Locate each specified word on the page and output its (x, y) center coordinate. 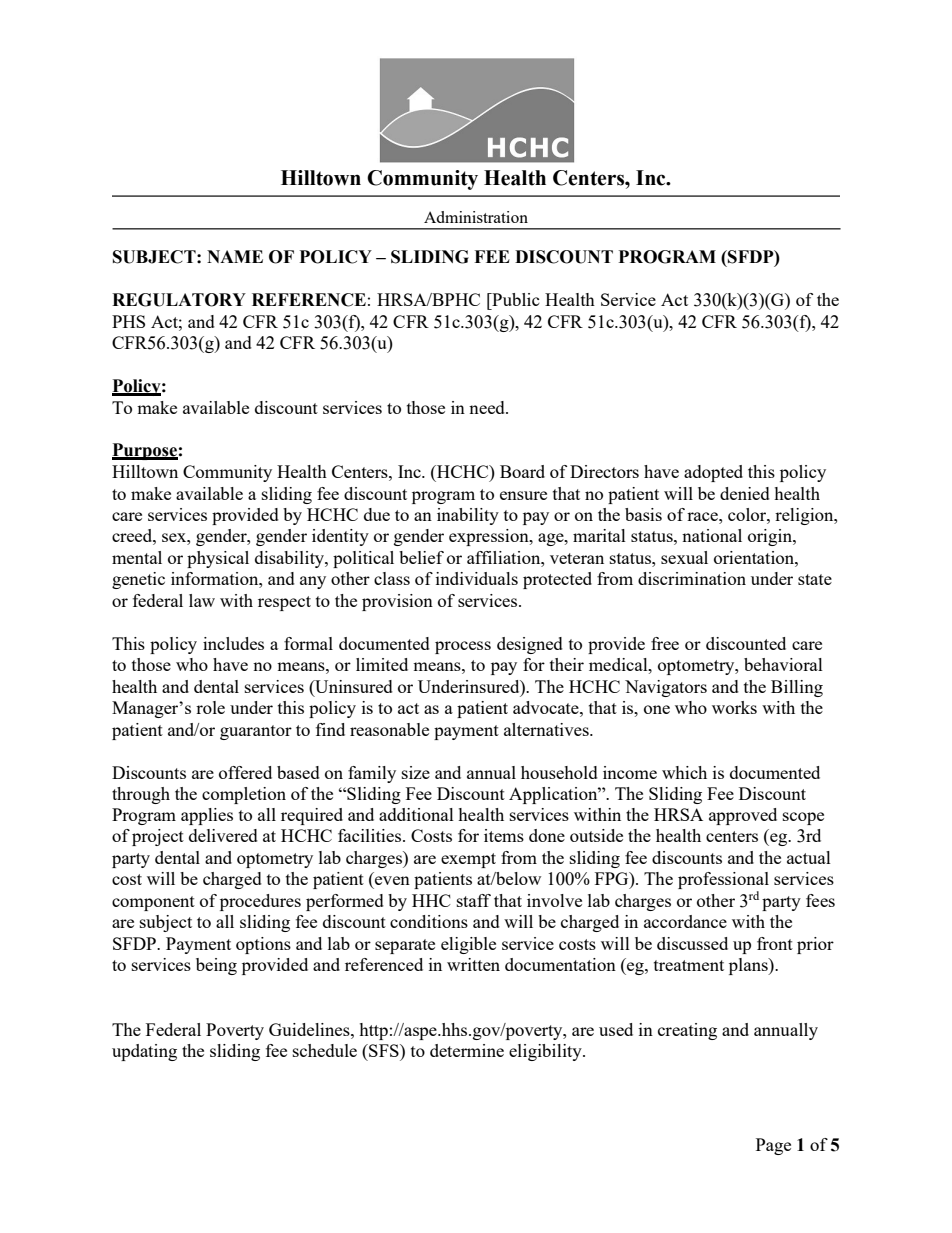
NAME (235, 256)
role (210, 707)
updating (144, 1052)
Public (515, 299)
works (734, 707)
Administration (476, 217)
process (463, 647)
